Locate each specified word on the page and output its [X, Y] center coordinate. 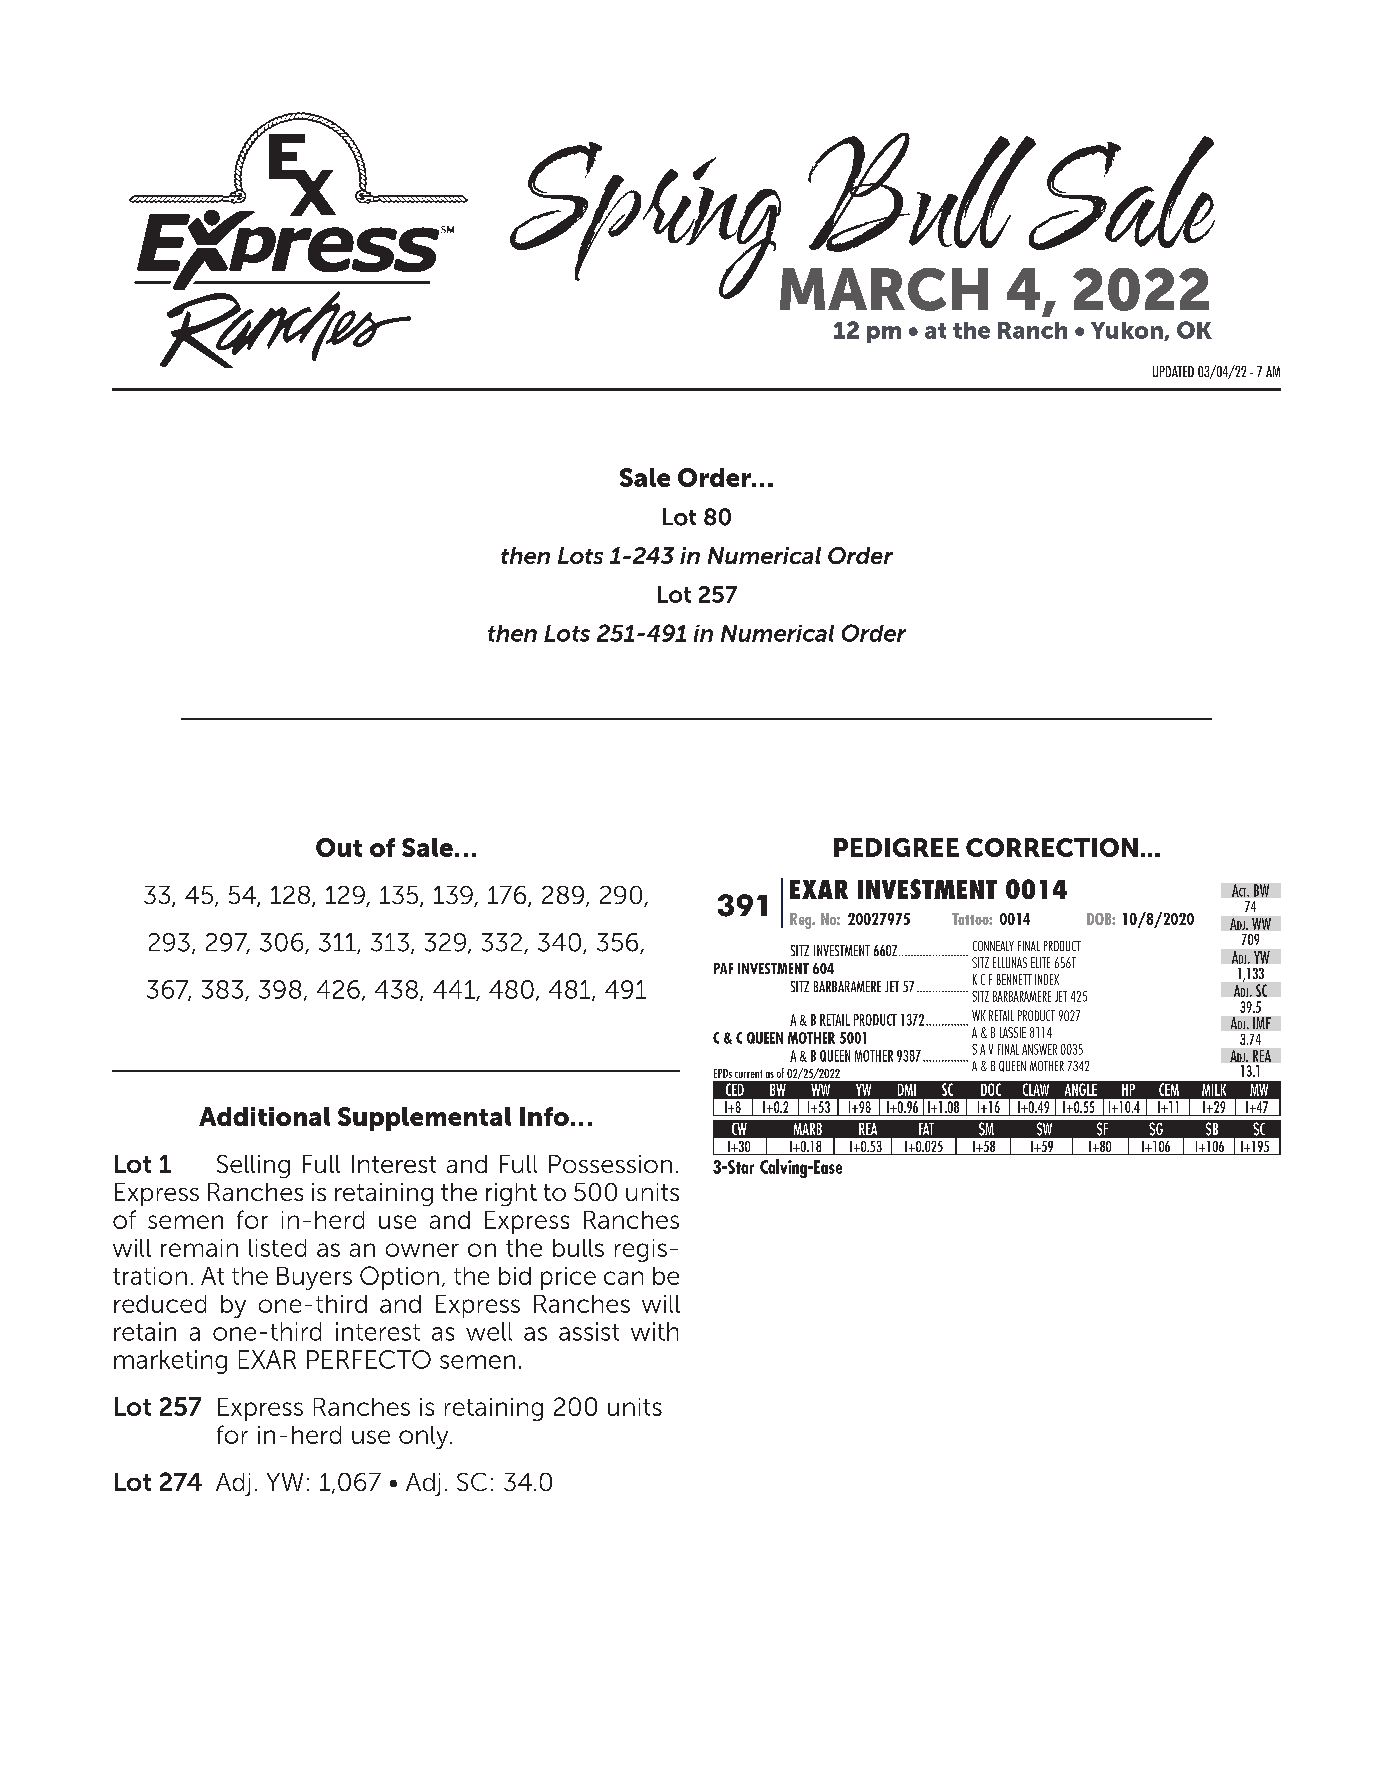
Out [339, 847]
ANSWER [1039, 1049]
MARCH [884, 289]
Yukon [1128, 331]
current [748, 1074]
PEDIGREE [896, 847]
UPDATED [1173, 371]
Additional [264, 1116]
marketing [170, 1362]
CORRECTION [1052, 847]
